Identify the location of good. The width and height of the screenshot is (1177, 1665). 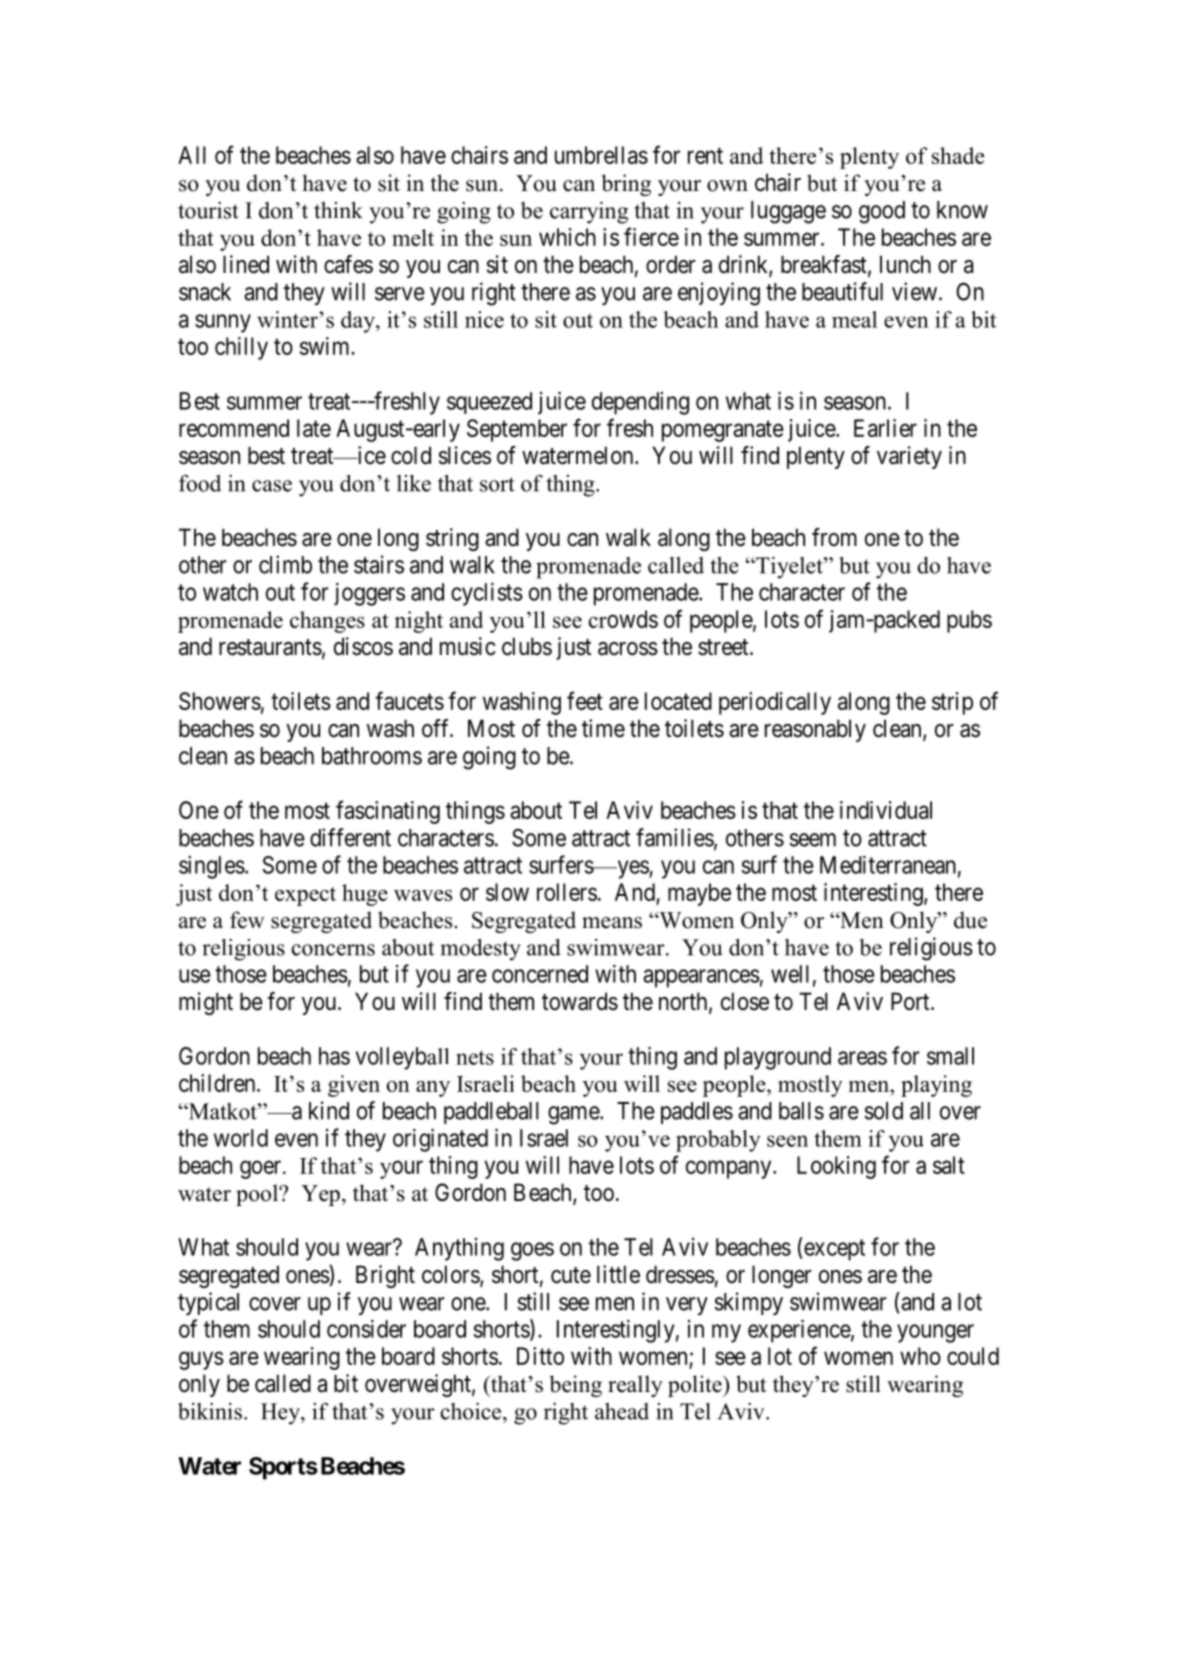
(882, 212).
